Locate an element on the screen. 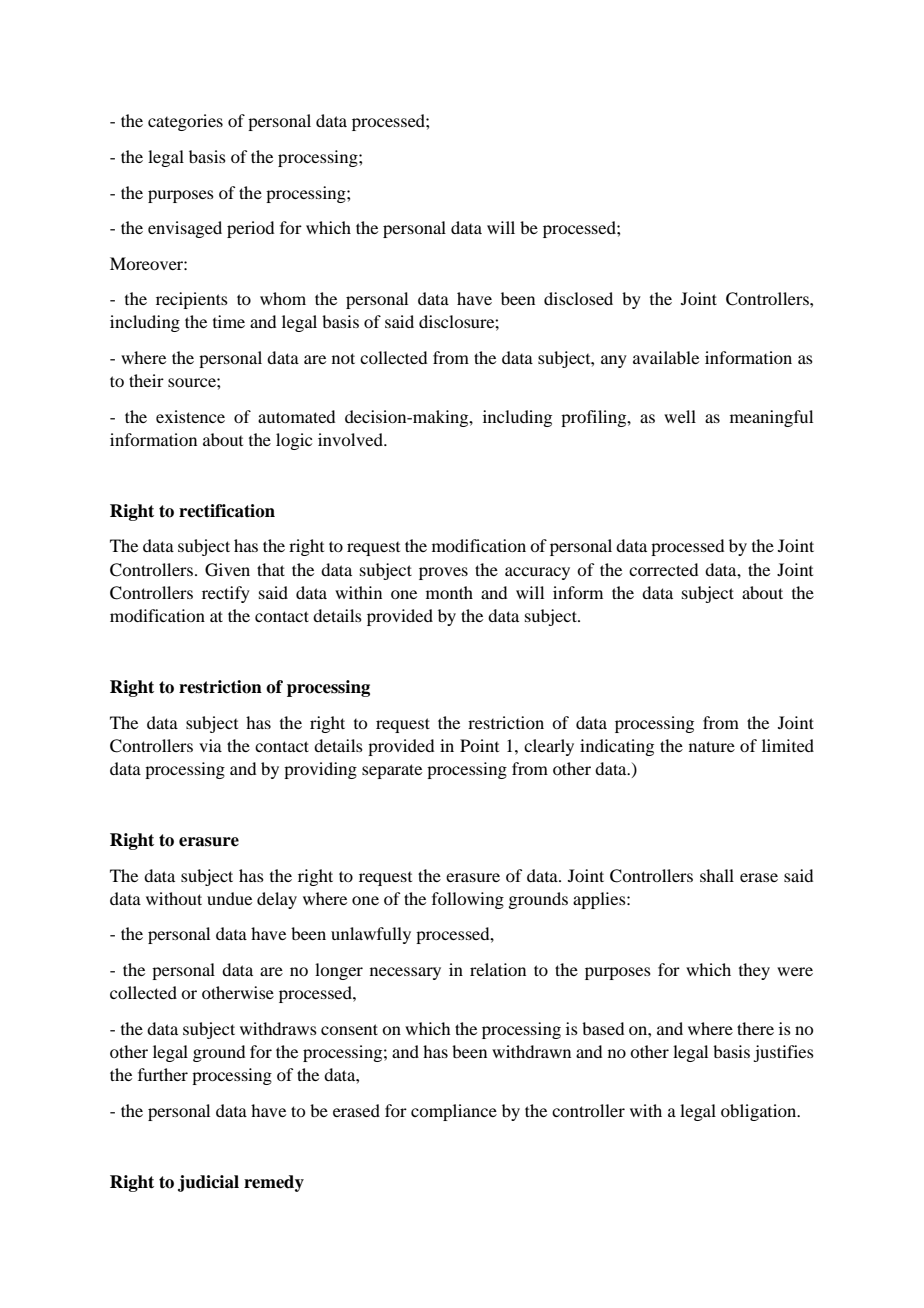  shall is located at coordinates (717, 875).
